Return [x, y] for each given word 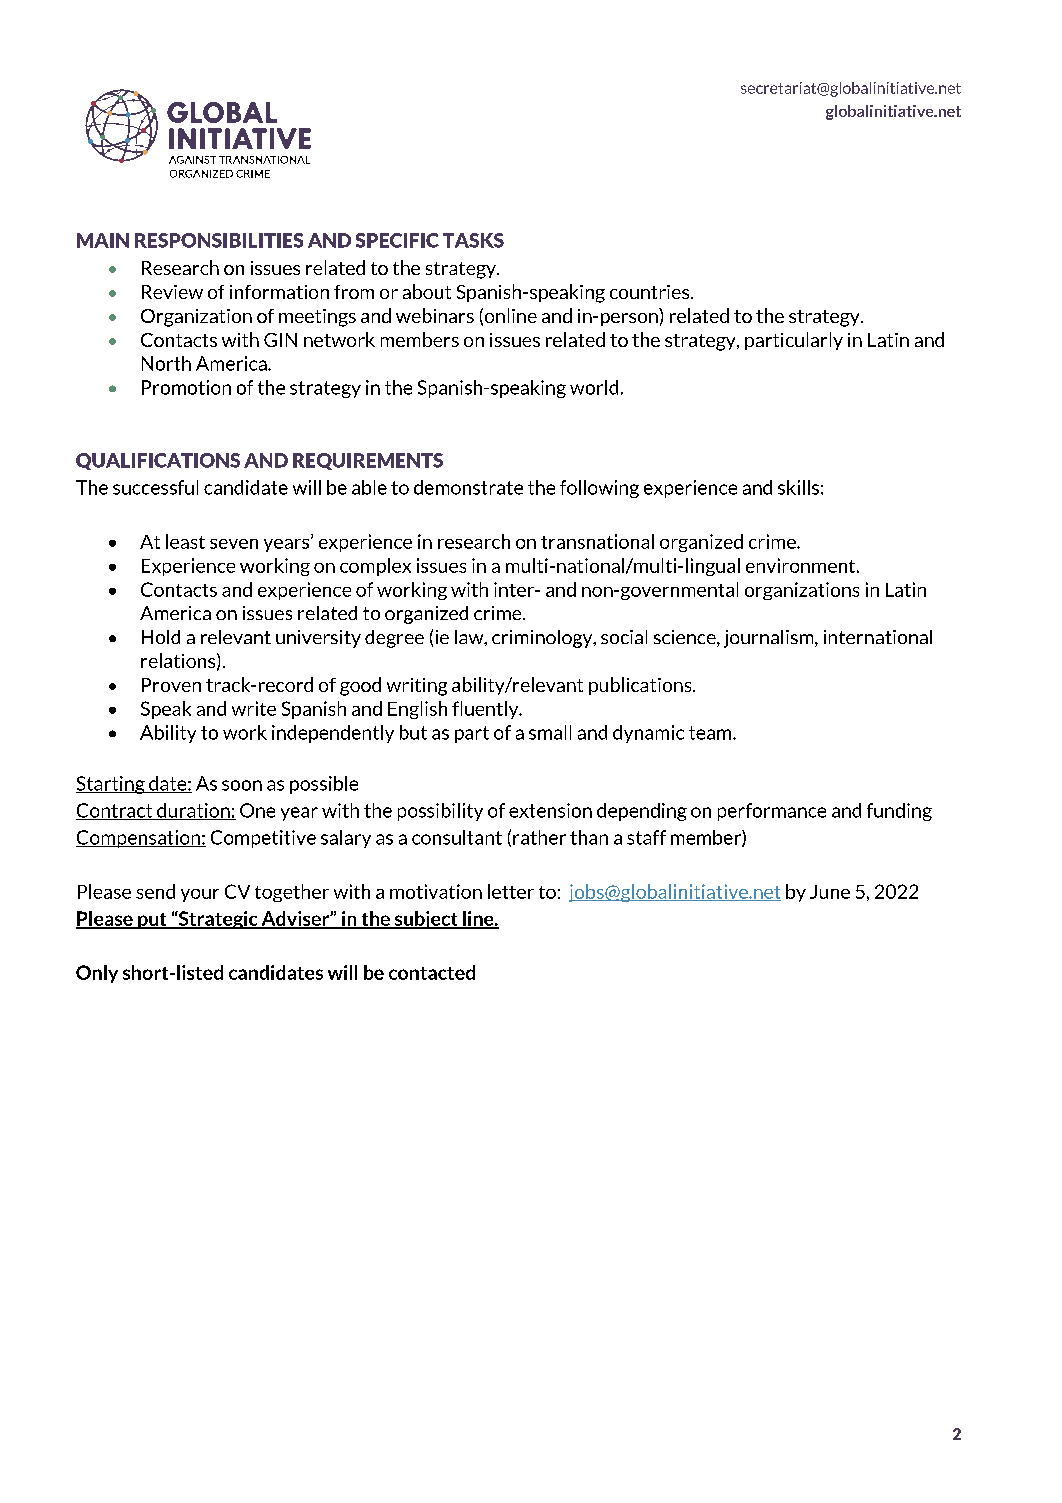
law [470, 638]
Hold [161, 637]
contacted [432, 972]
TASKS [473, 240]
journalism [770, 639]
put [152, 921]
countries [651, 292]
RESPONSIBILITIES [219, 240]
